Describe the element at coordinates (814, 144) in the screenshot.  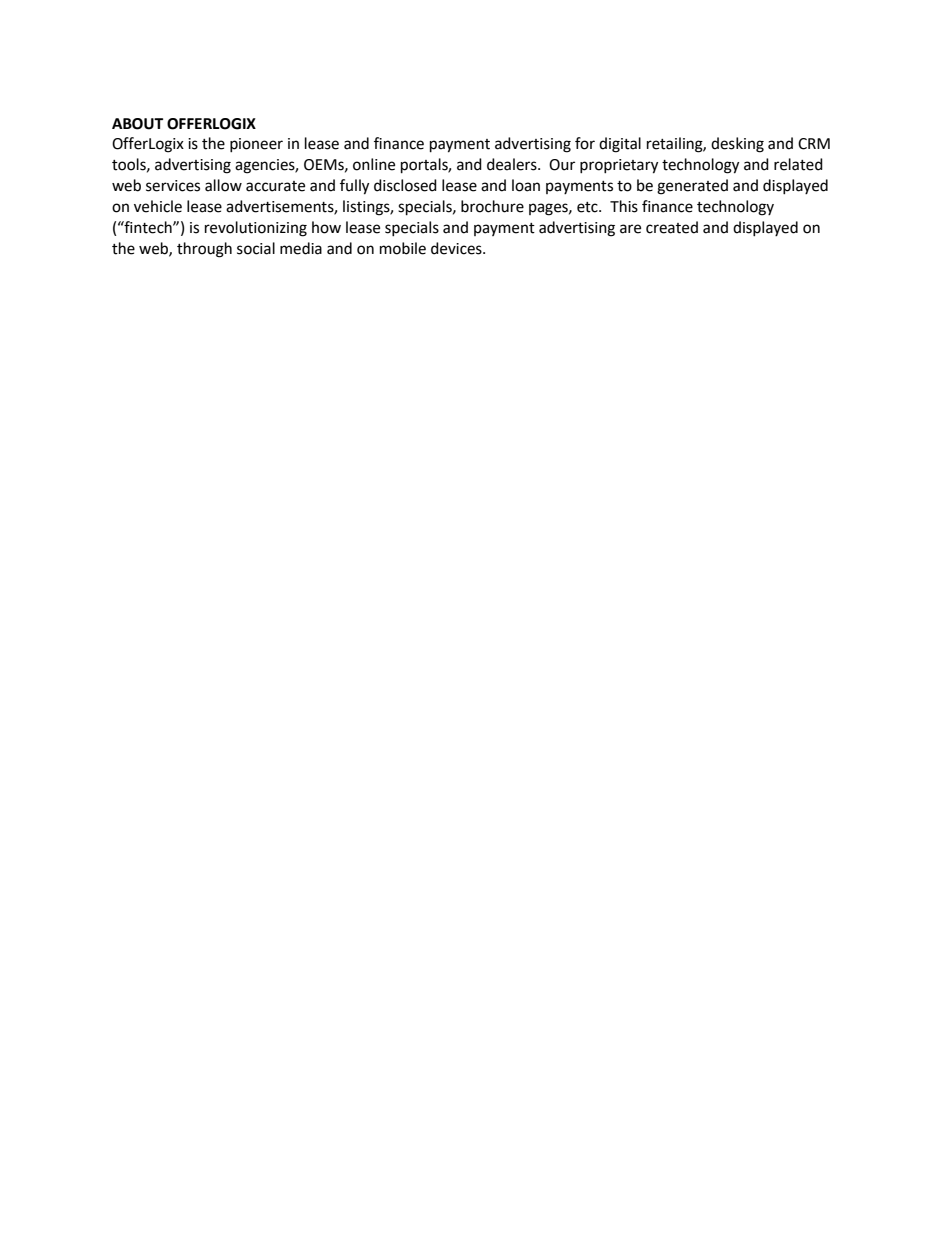
I see `CRM` at that location.
